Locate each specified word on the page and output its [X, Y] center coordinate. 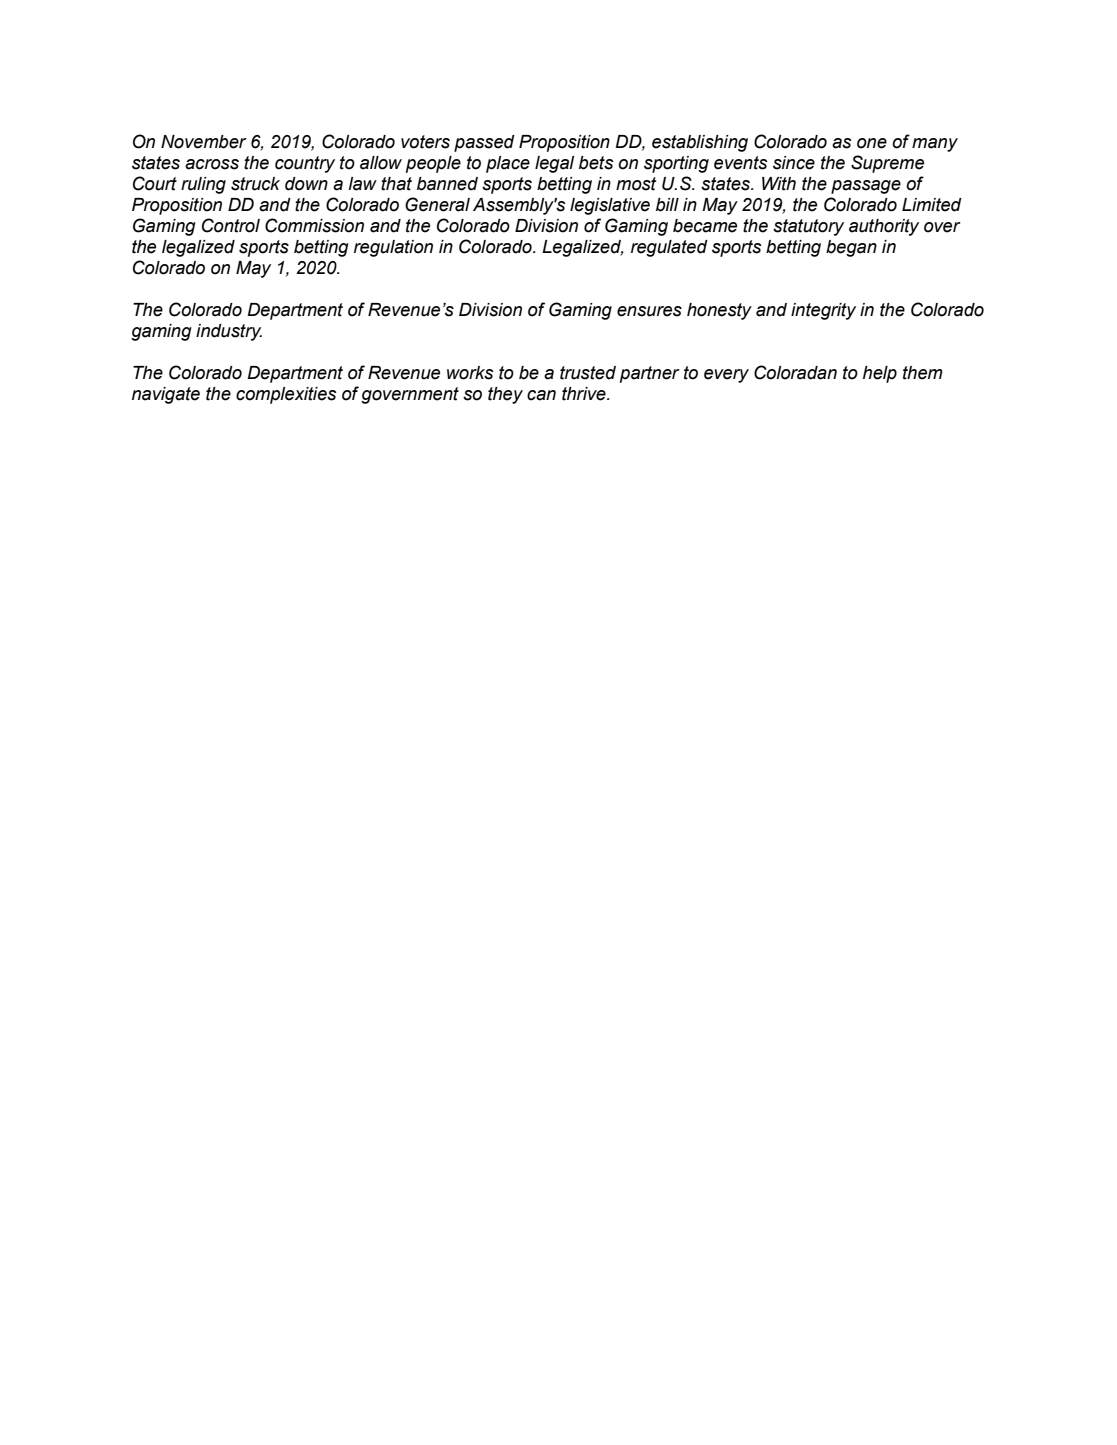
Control [231, 225]
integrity [823, 311]
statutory [808, 227]
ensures [649, 311]
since [794, 163]
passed [484, 143]
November [204, 142]
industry [229, 332]
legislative [610, 206]
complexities [286, 395]
